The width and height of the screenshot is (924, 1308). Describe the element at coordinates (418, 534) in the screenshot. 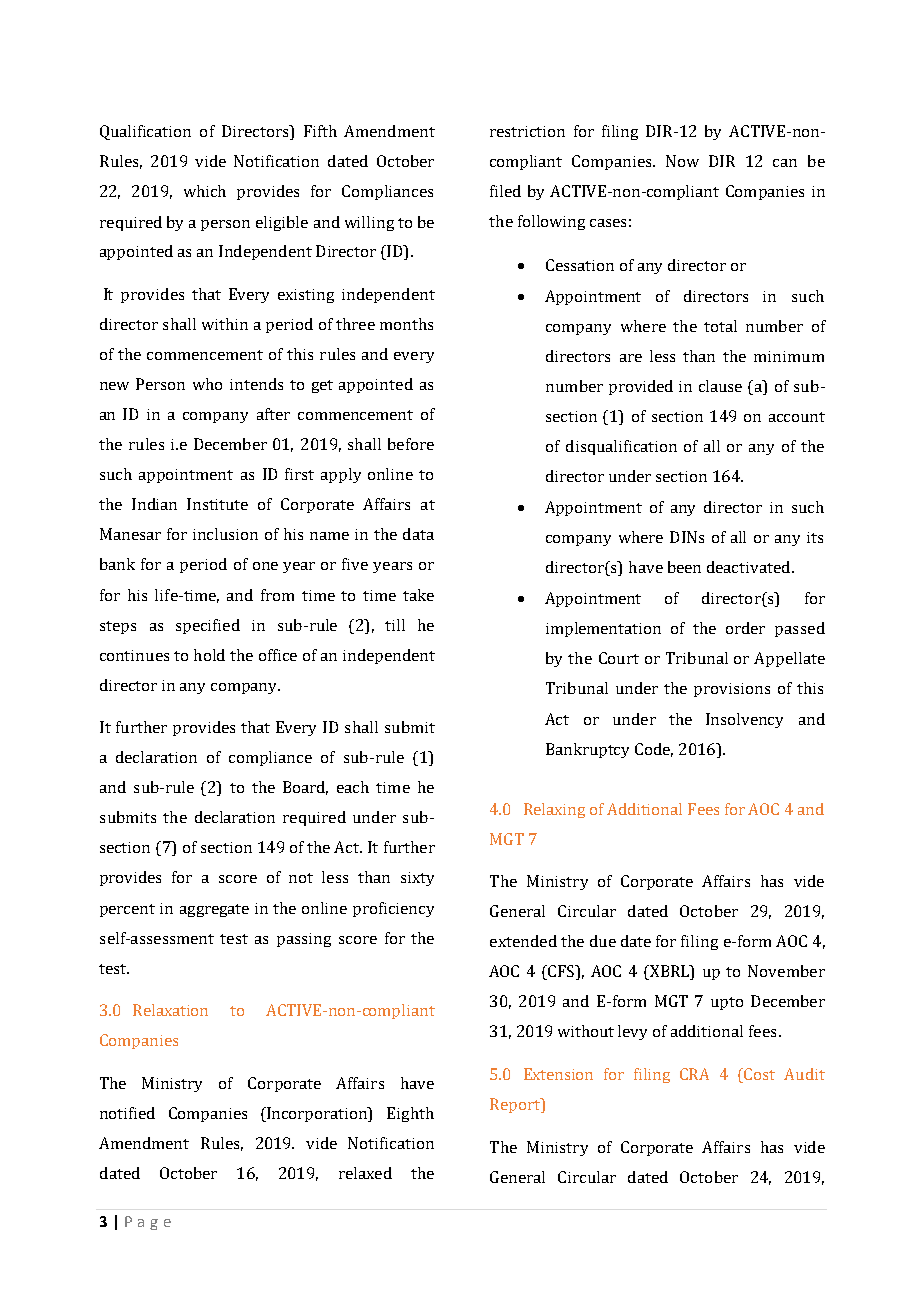

I see `data` at that location.
